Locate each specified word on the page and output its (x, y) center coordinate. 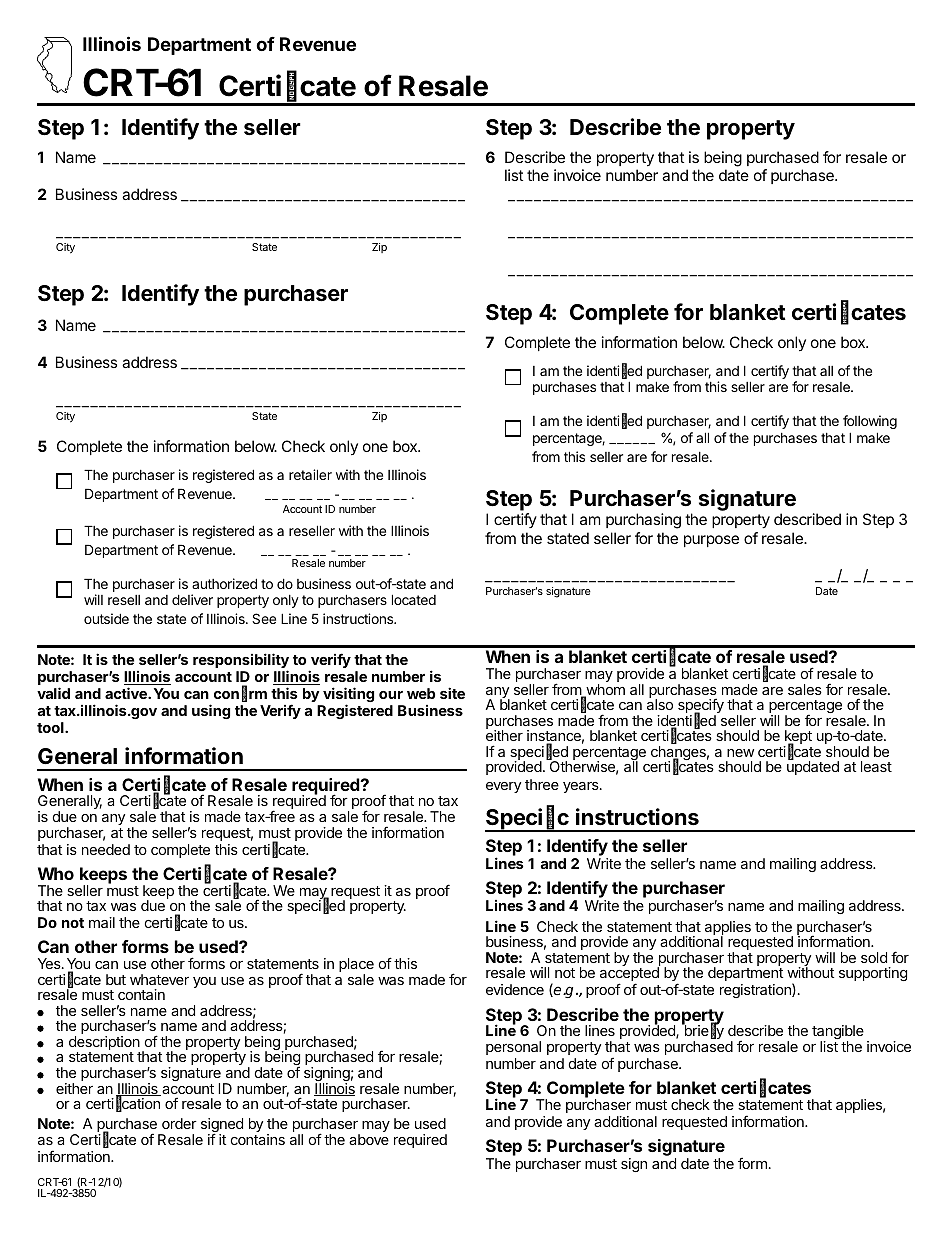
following (870, 422)
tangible (838, 1033)
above (369, 1139)
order (179, 1123)
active (127, 693)
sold (874, 957)
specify (701, 707)
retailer (310, 474)
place (356, 966)
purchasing (643, 521)
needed (106, 849)
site (452, 693)
